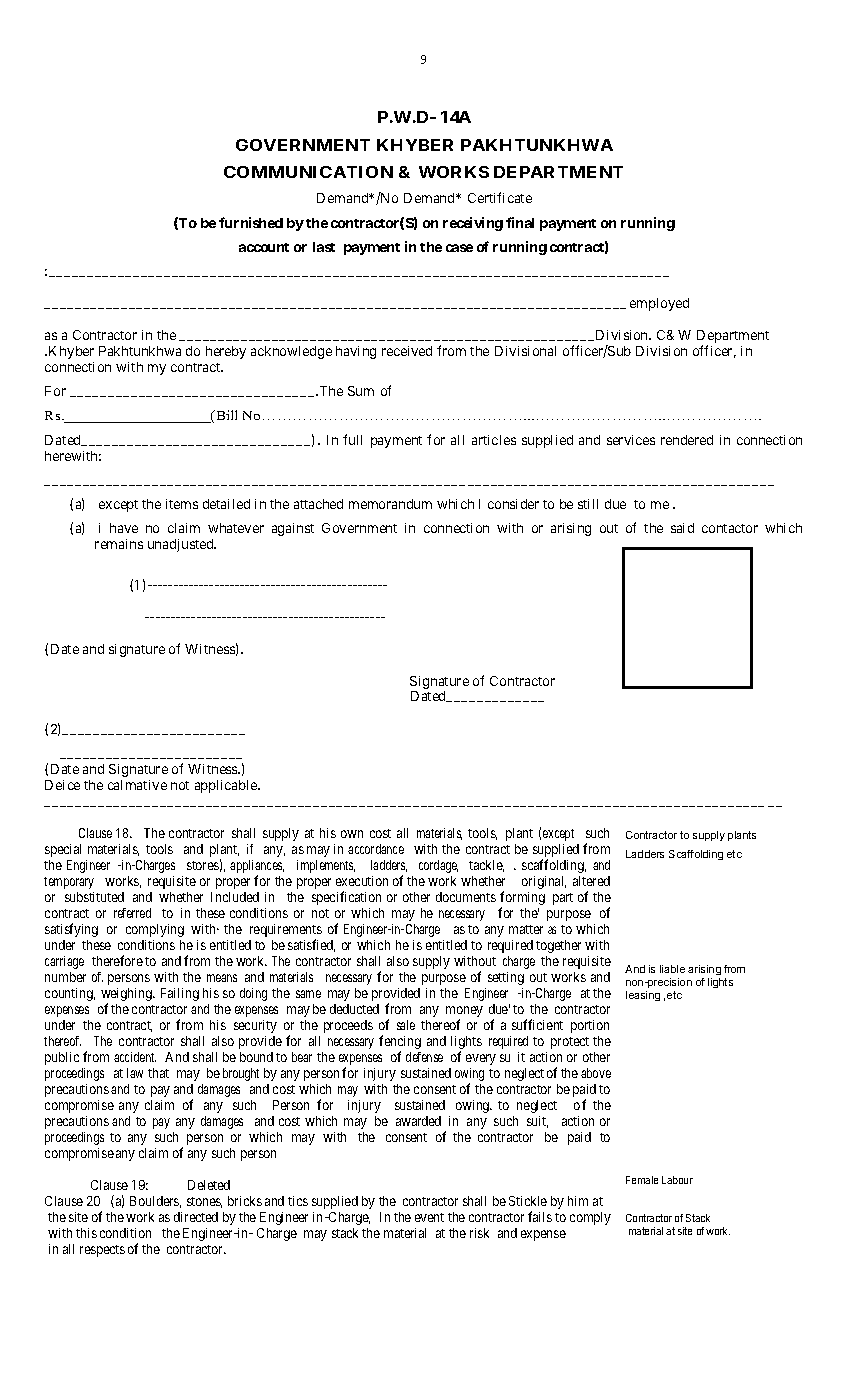 The image size is (849, 1400). I want to click on services, so click(631, 440).
